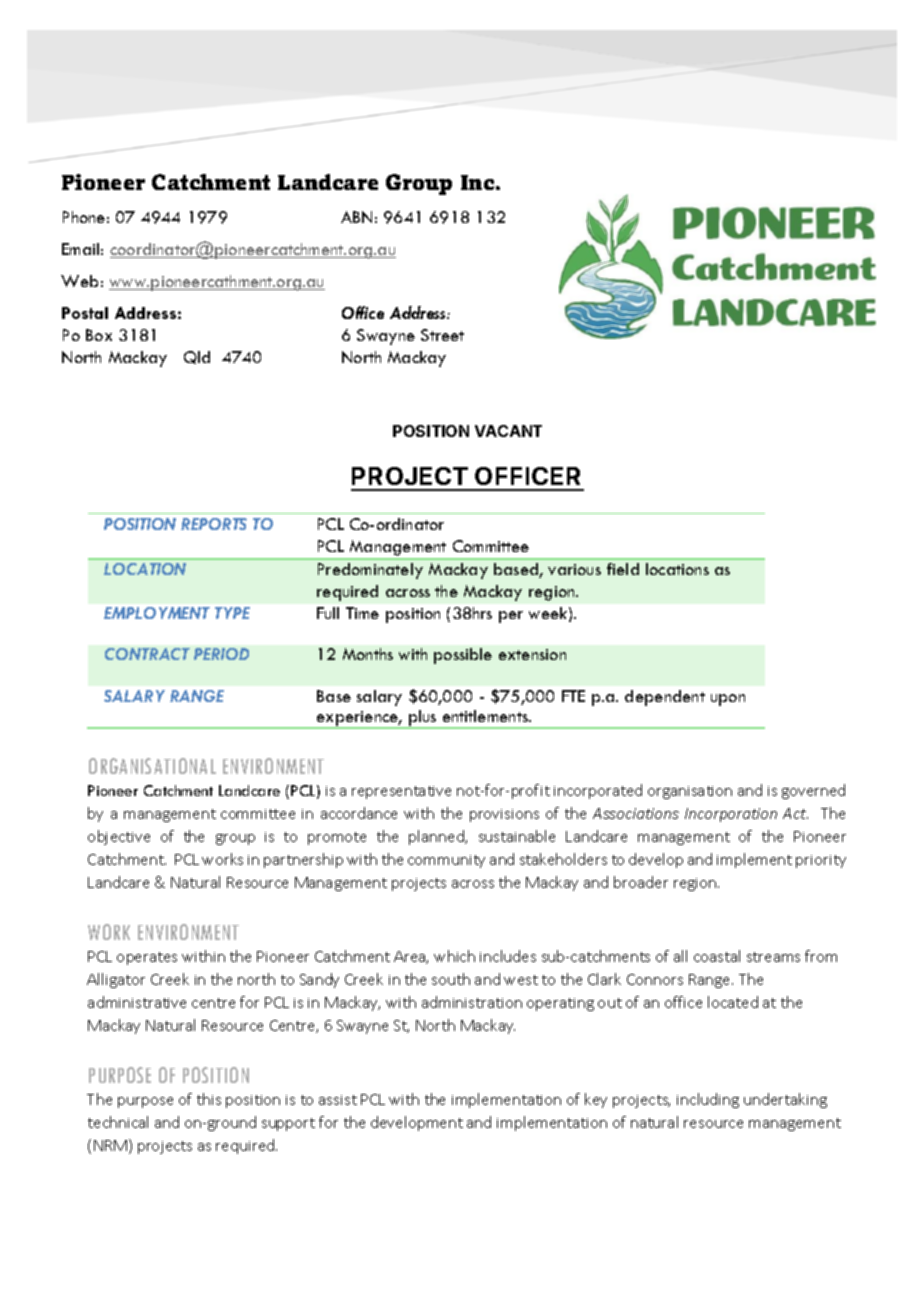 The image size is (924, 1308). What do you see at coordinates (508, 431) in the screenshot?
I see `VACANT` at bounding box center [508, 431].
